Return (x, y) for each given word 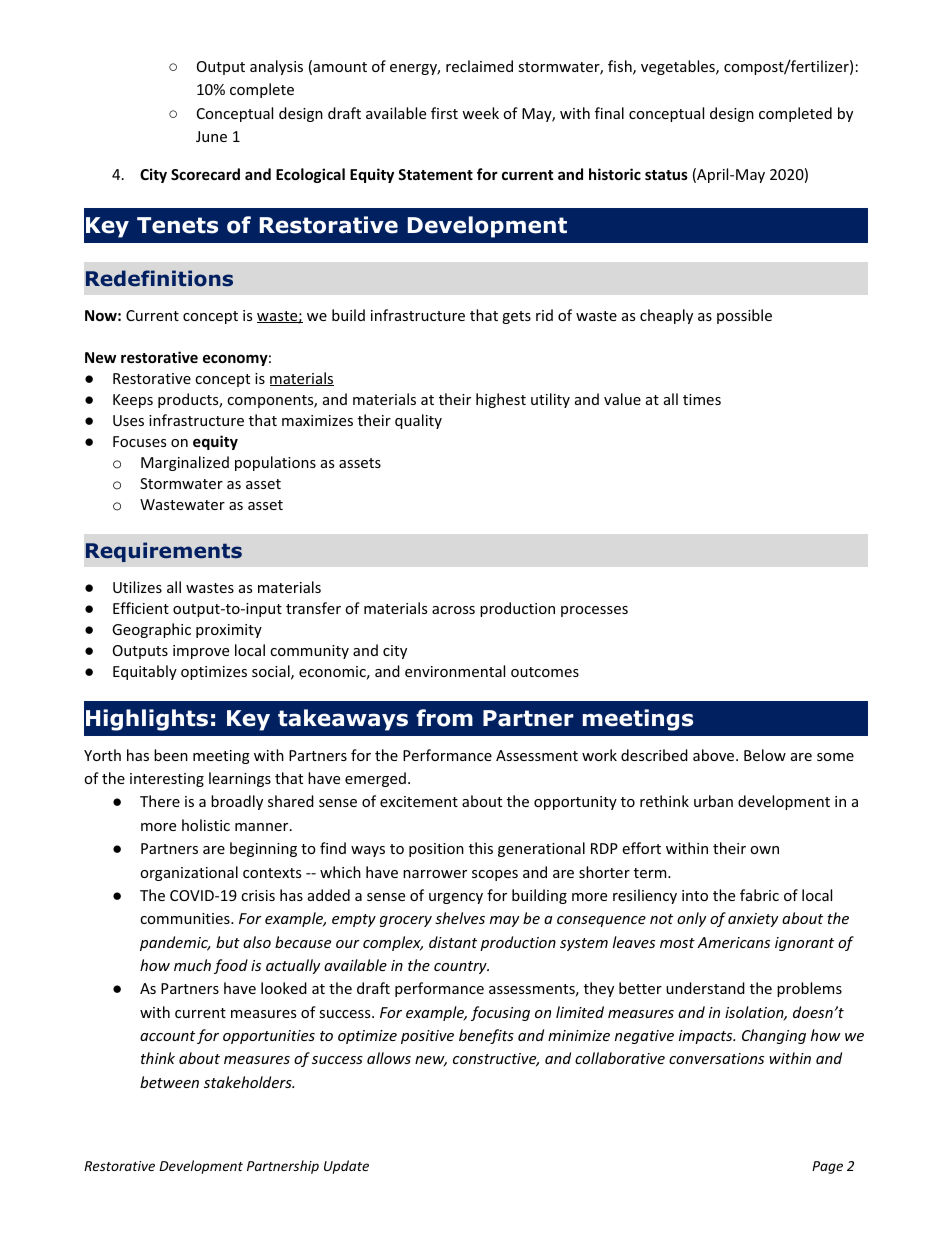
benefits (486, 1036)
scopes (495, 875)
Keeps (133, 401)
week (480, 113)
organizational (189, 873)
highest (501, 400)
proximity (229, 631)
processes (594, 611)
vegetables (679, 67)
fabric (759, 895)
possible (744, 316)
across (453, 610)
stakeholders (249, 1082)
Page (827, 1167)
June (211, 136)
